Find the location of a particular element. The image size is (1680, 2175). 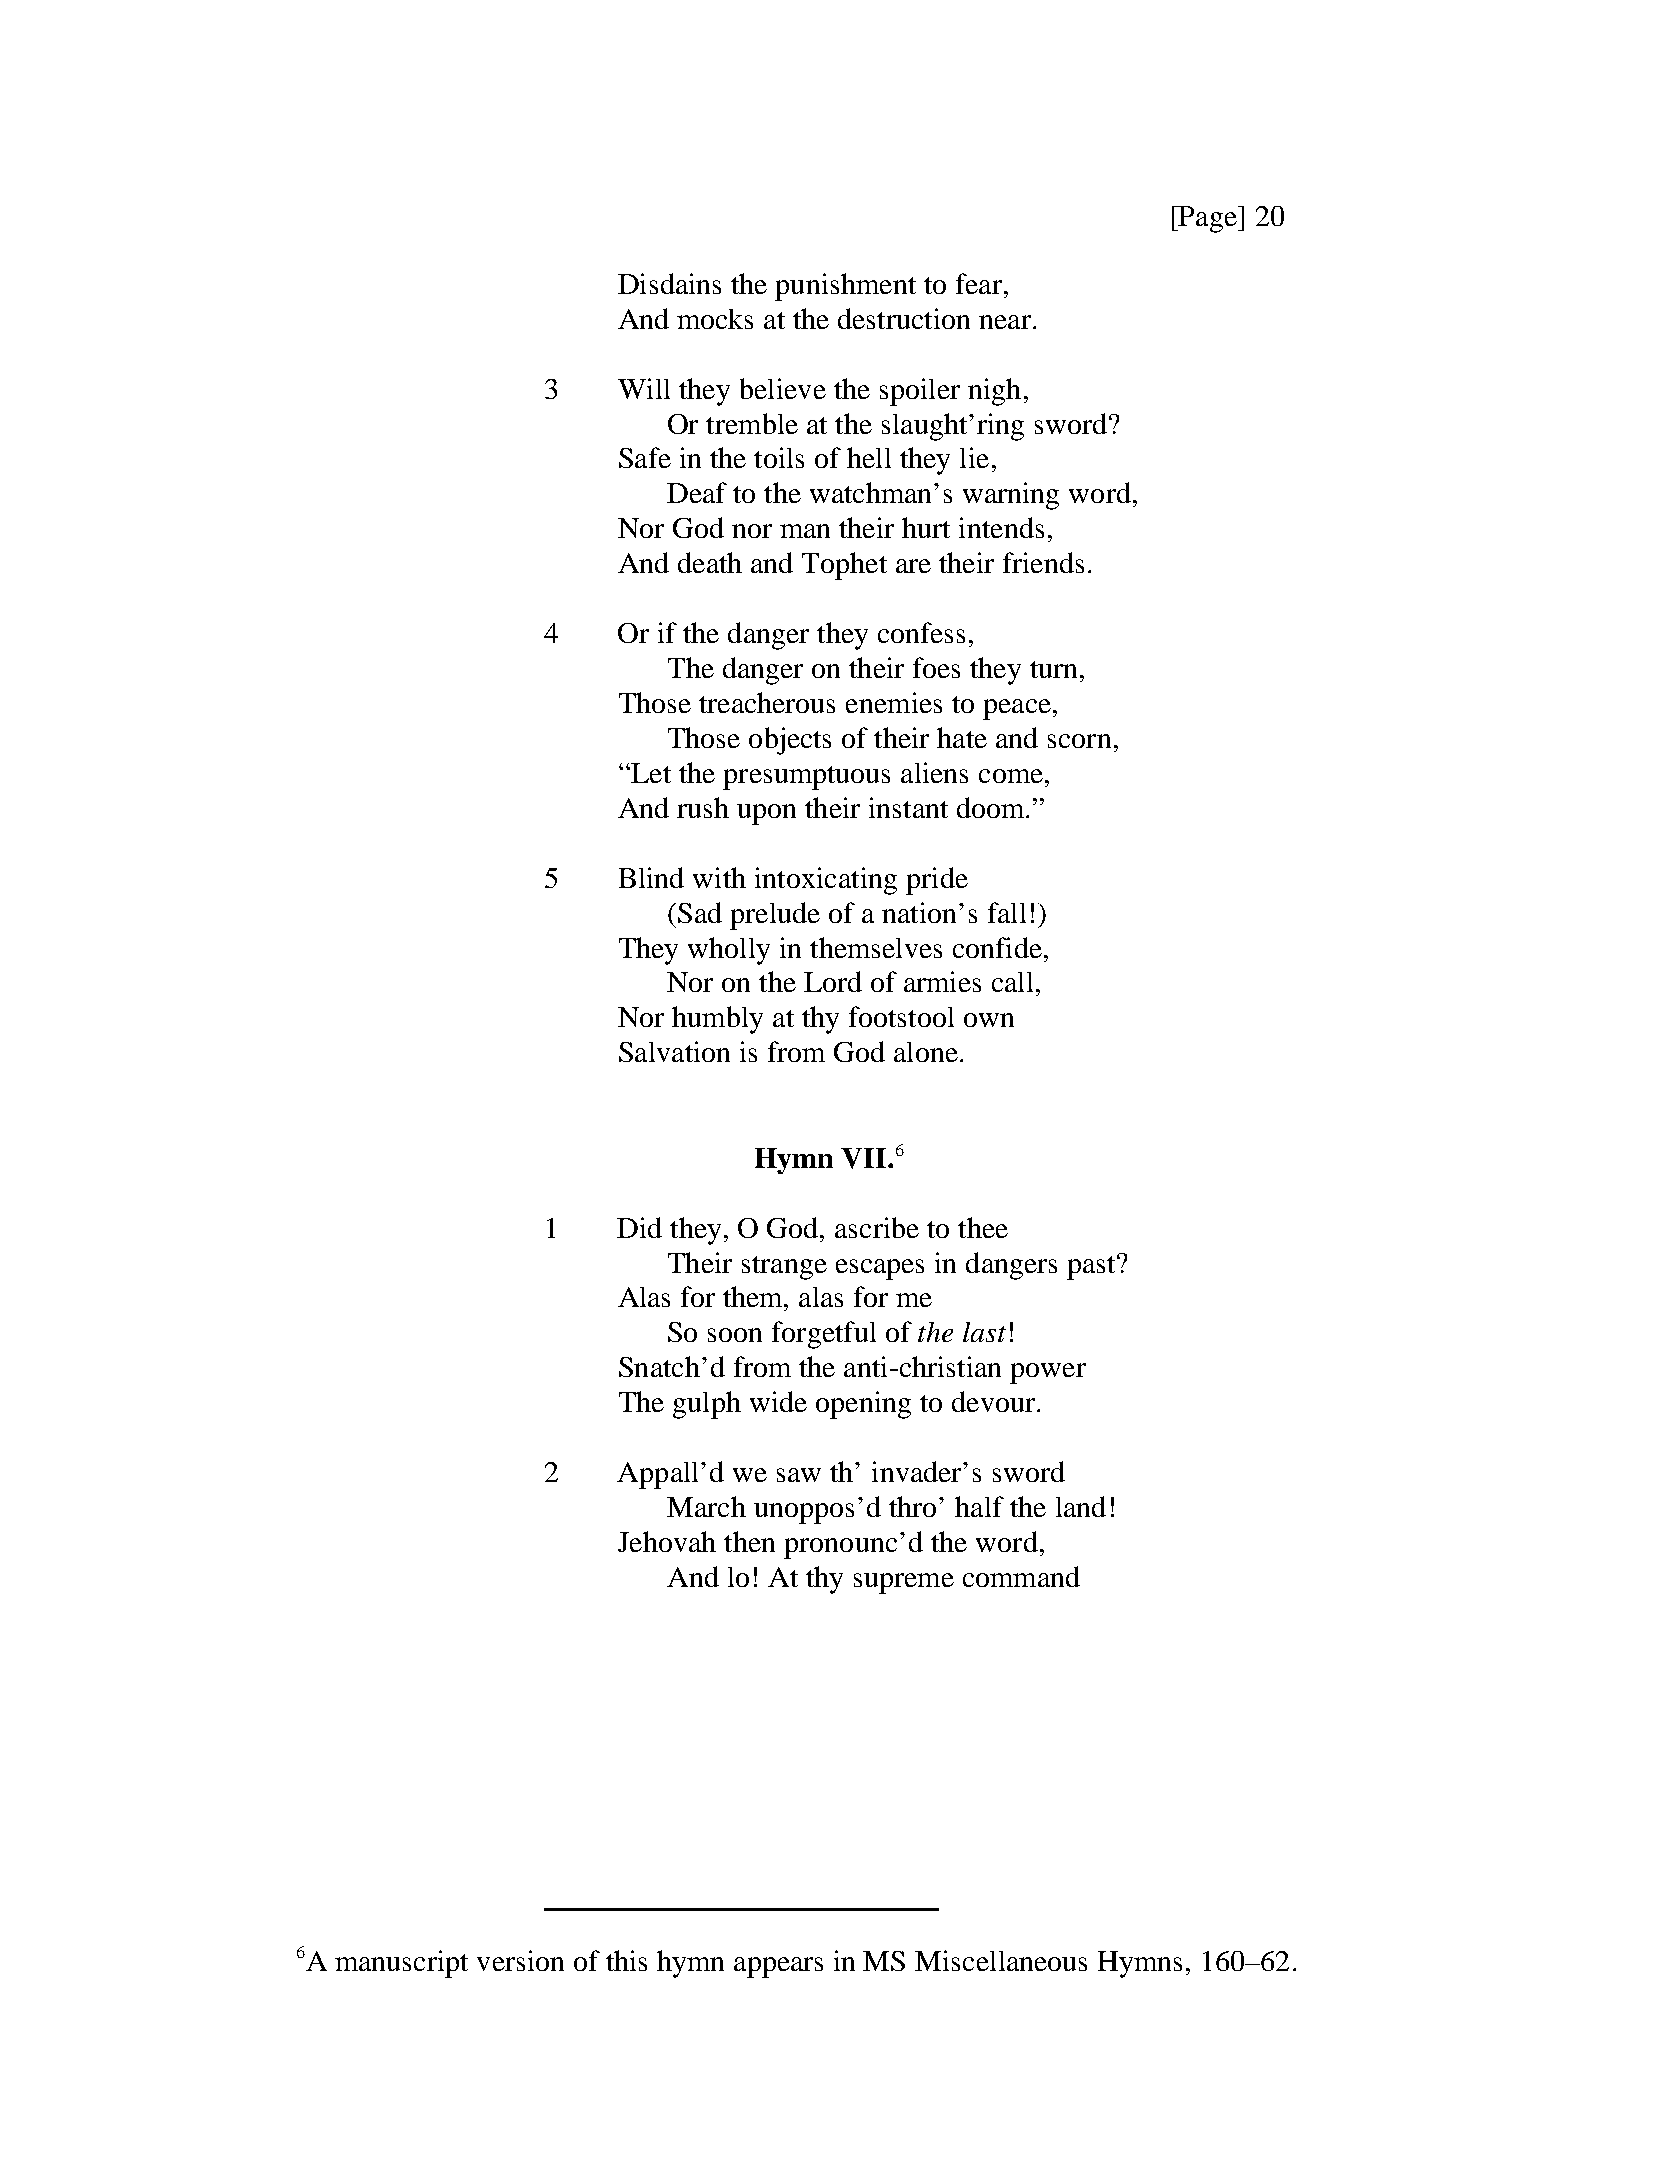

Jehovah is located at coordinates (667, 1541).
